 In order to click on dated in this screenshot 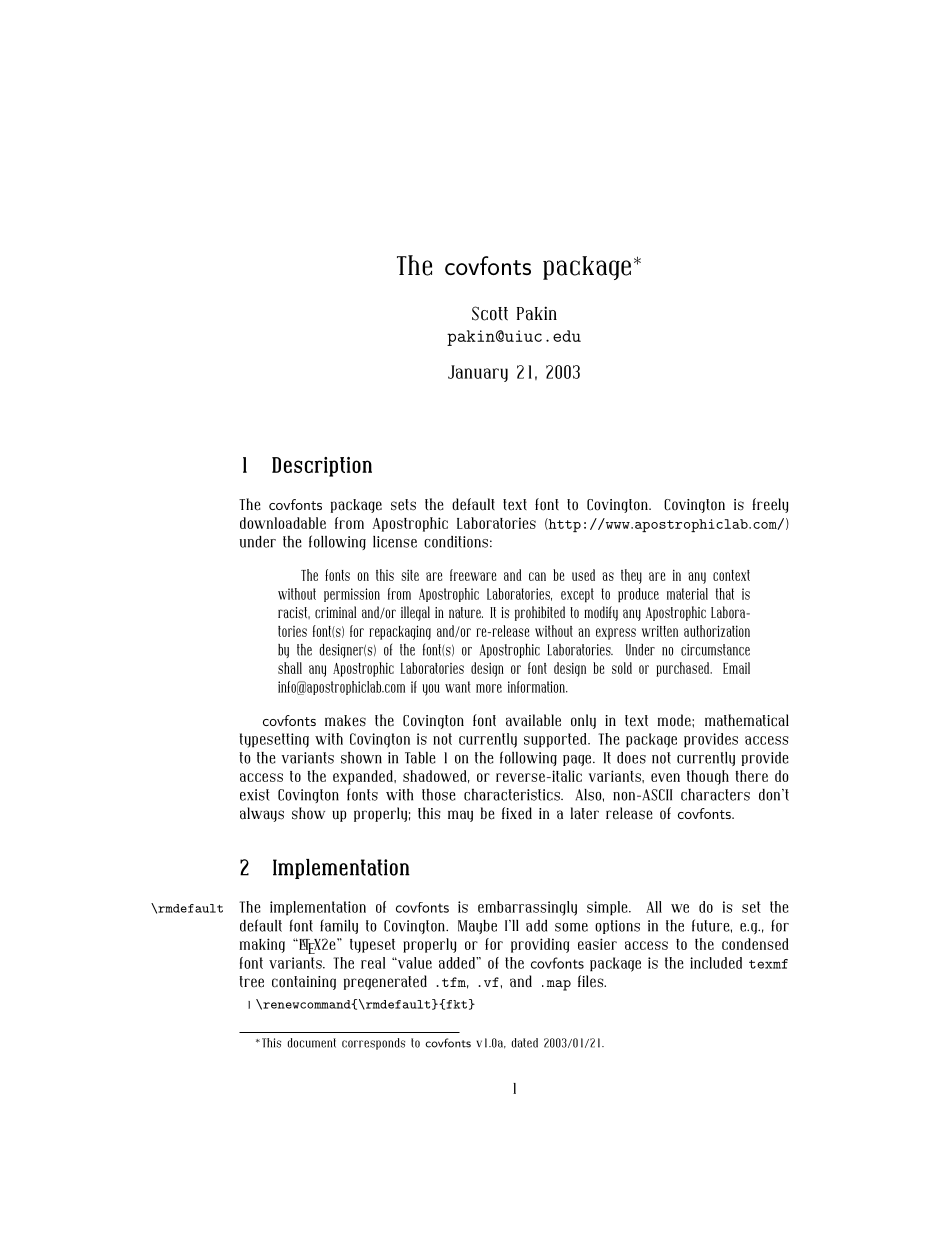, I will do `click(525, 1043)`.
